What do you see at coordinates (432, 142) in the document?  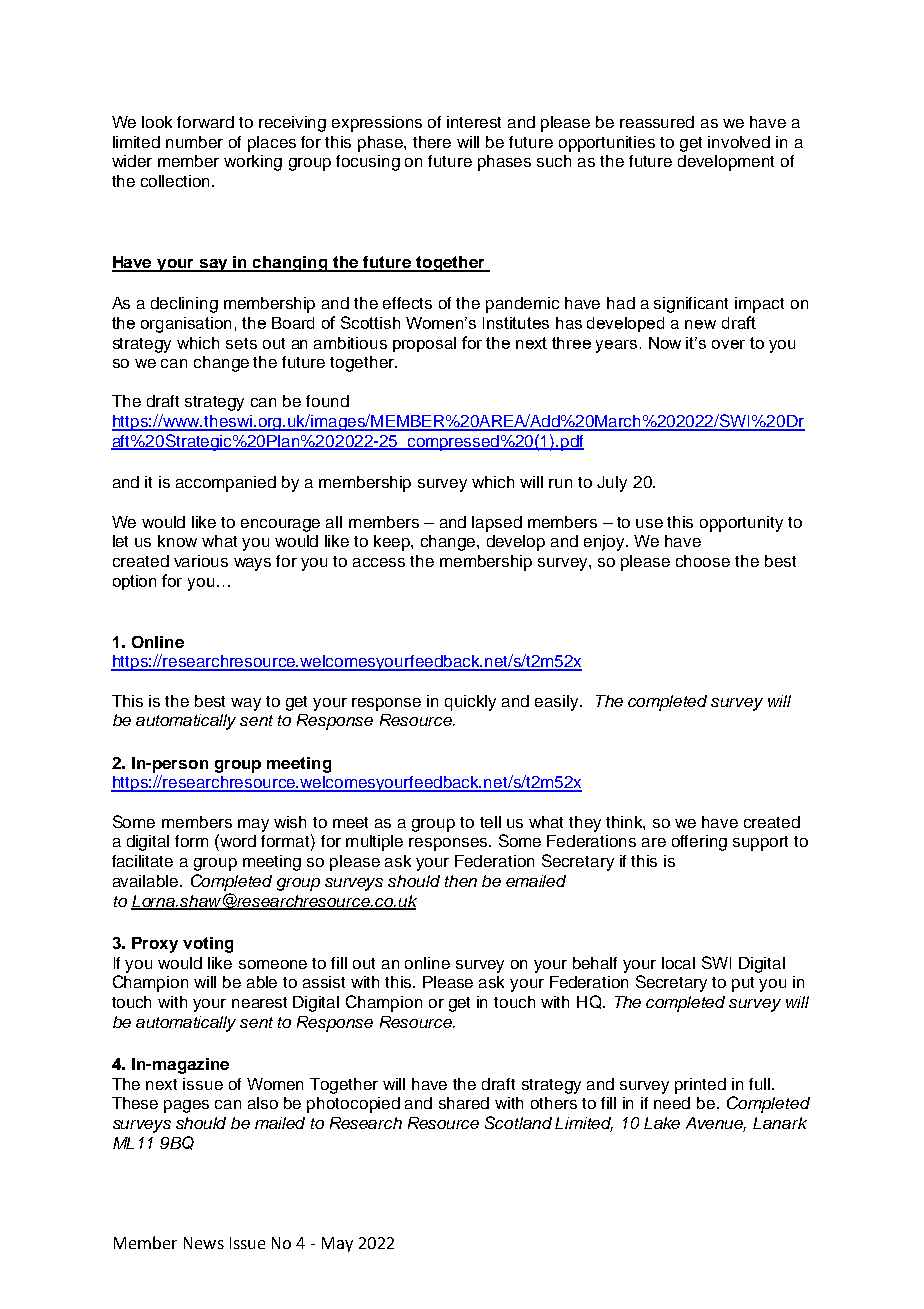 I see `there` at bounding box center [432, 142].
